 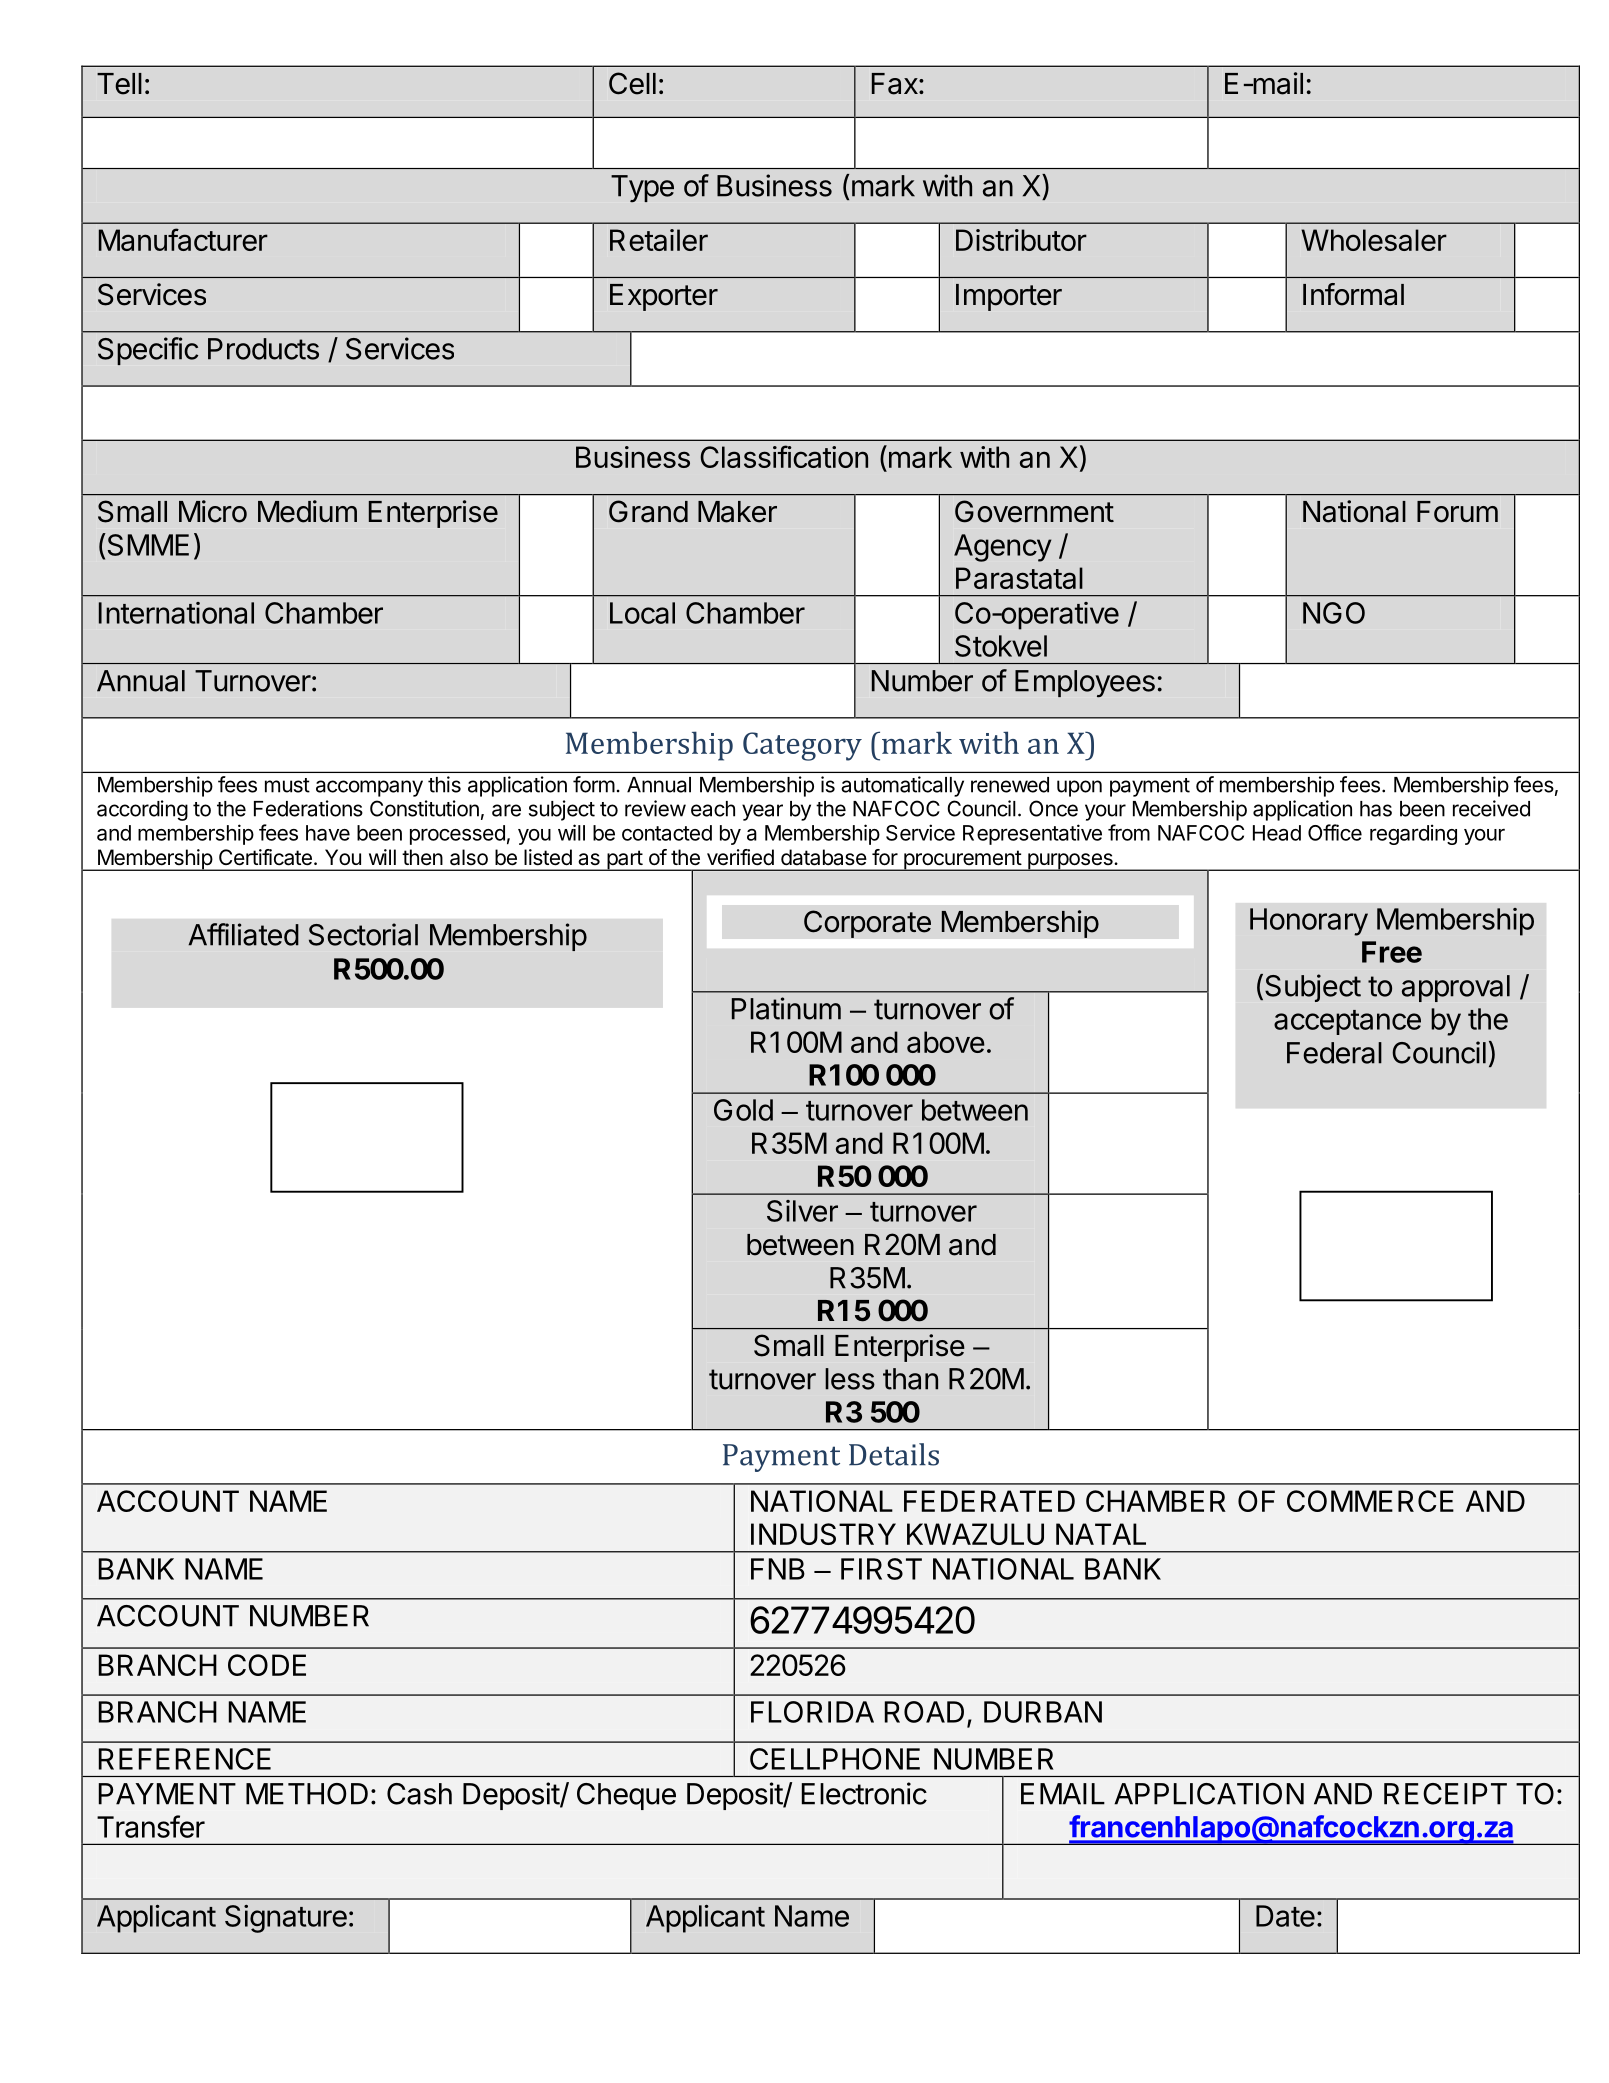 What do you see at coordinates (864, 1793) in the image?
I see `Electronic` at bounding box center [864, 1793].
